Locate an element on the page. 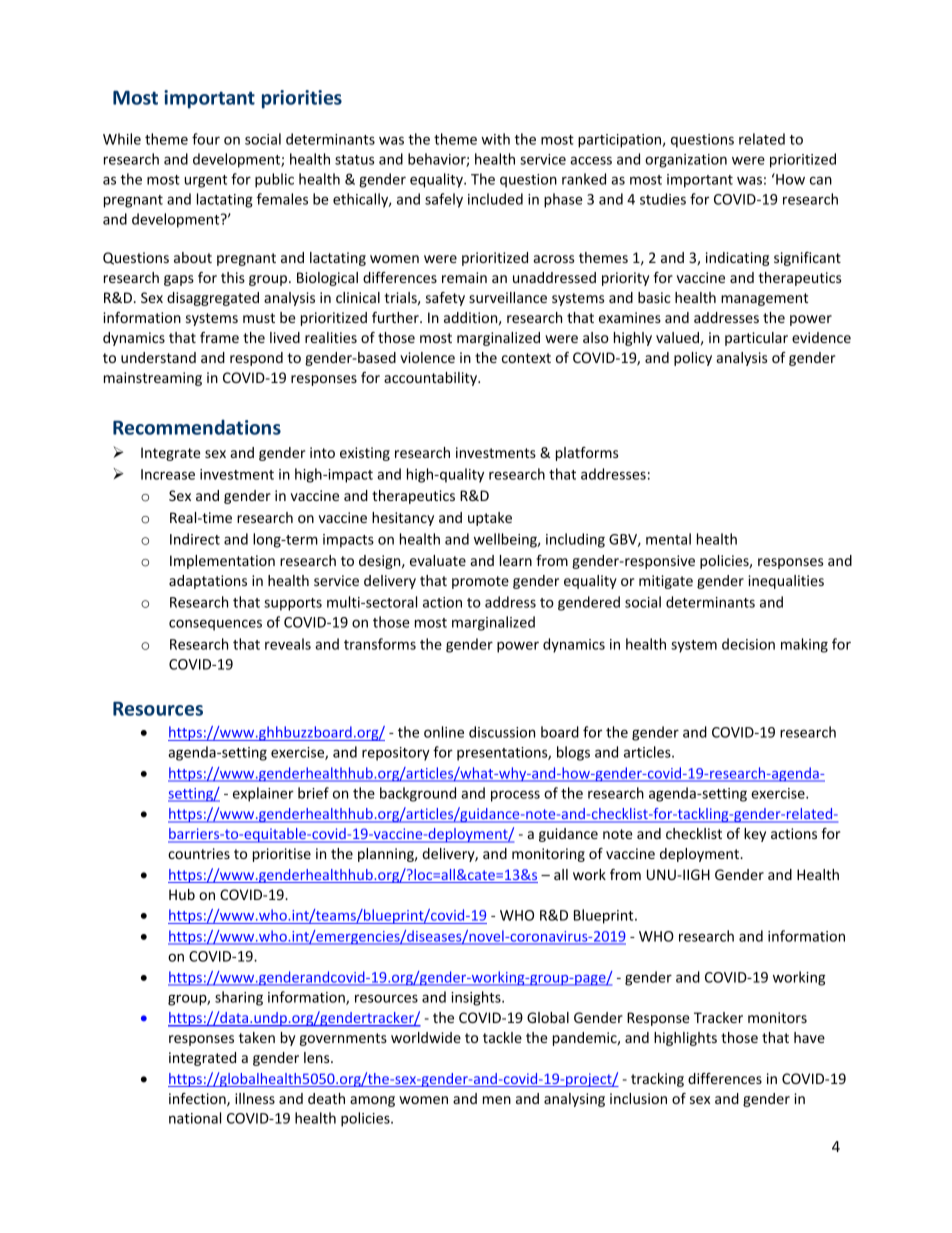  four is located at coordinates (206, 139).
